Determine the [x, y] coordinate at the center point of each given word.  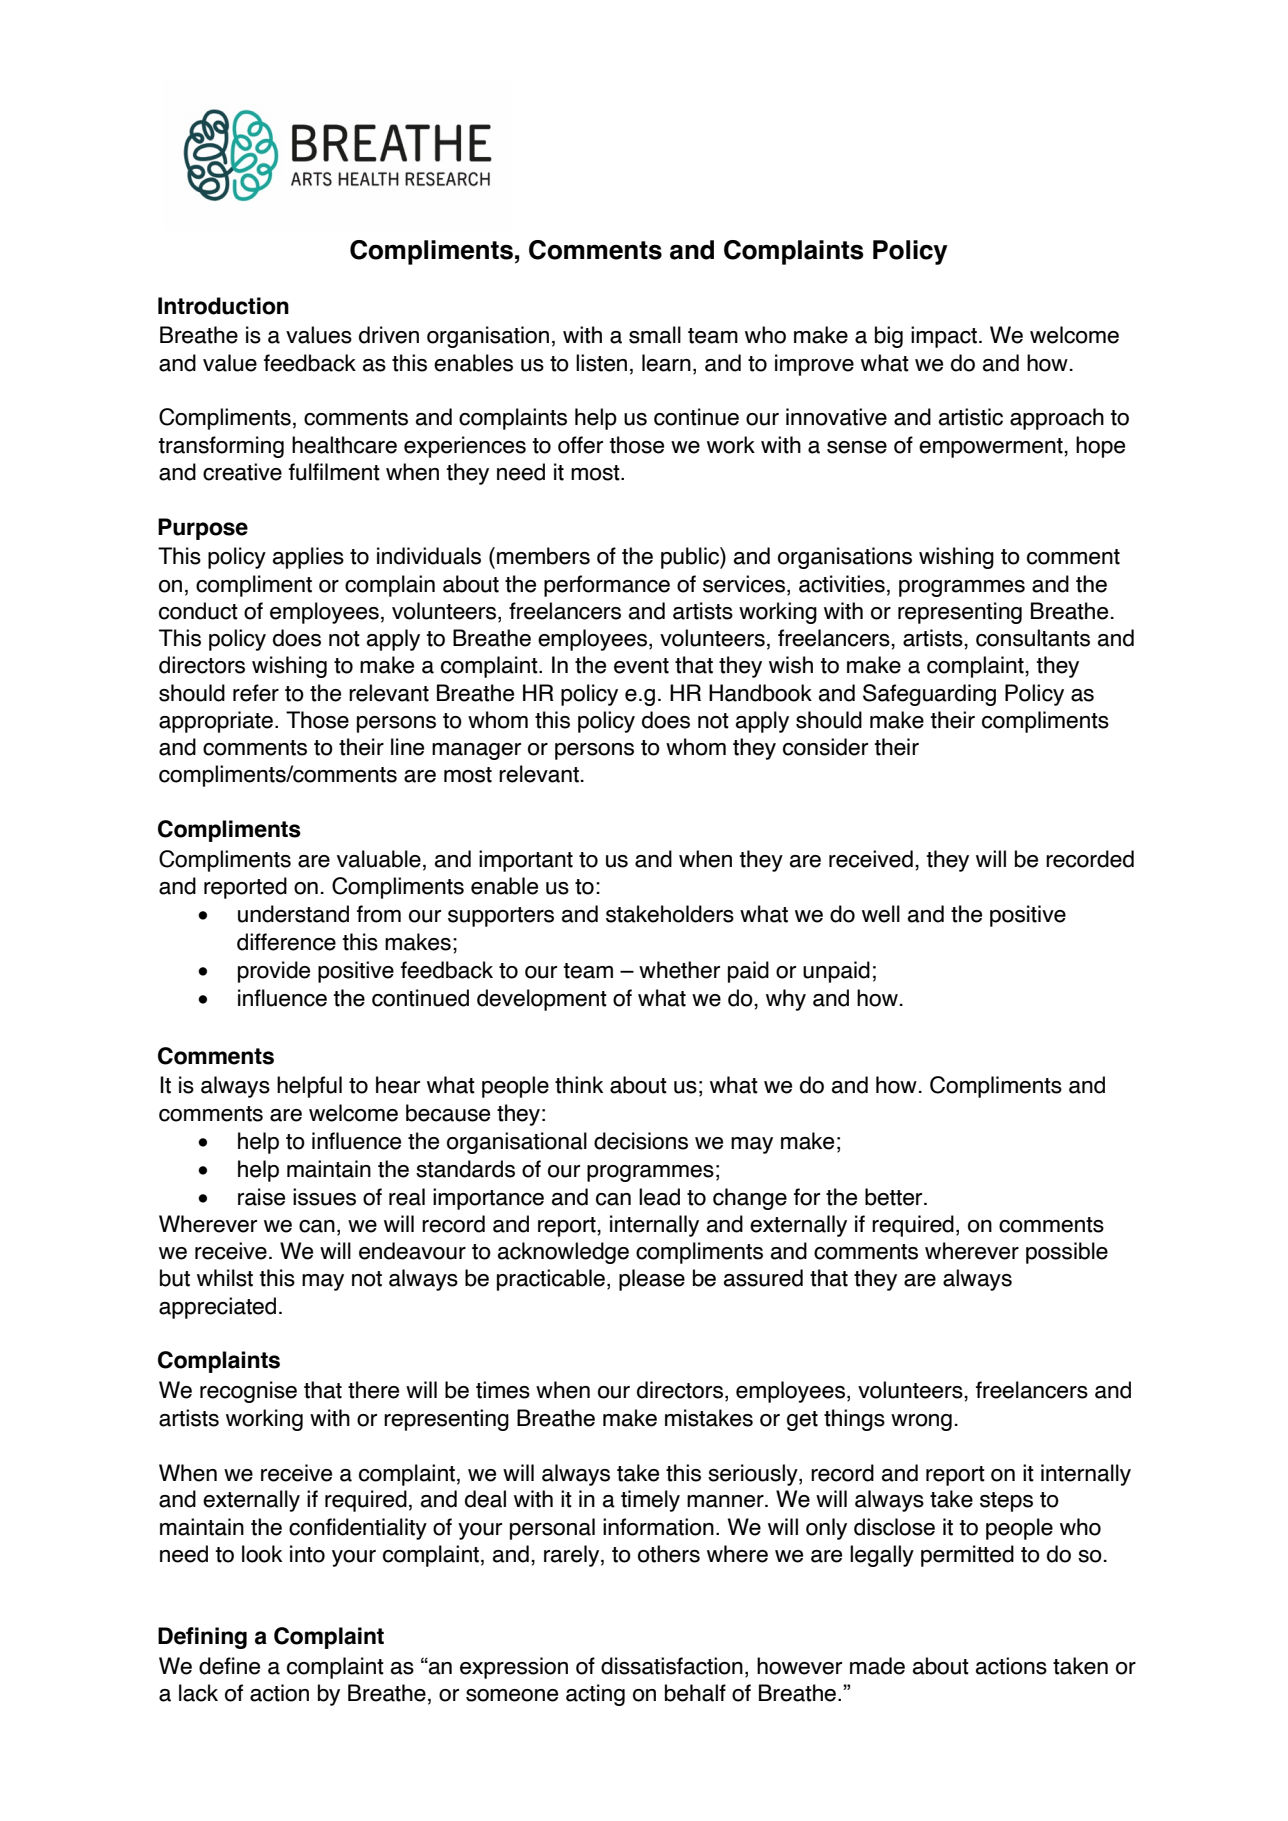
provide [274, 972]
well [881, 914]
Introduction [223, 306]
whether [679, 970]
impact [944, 337]
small [655, 335]
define [229, 1666]
